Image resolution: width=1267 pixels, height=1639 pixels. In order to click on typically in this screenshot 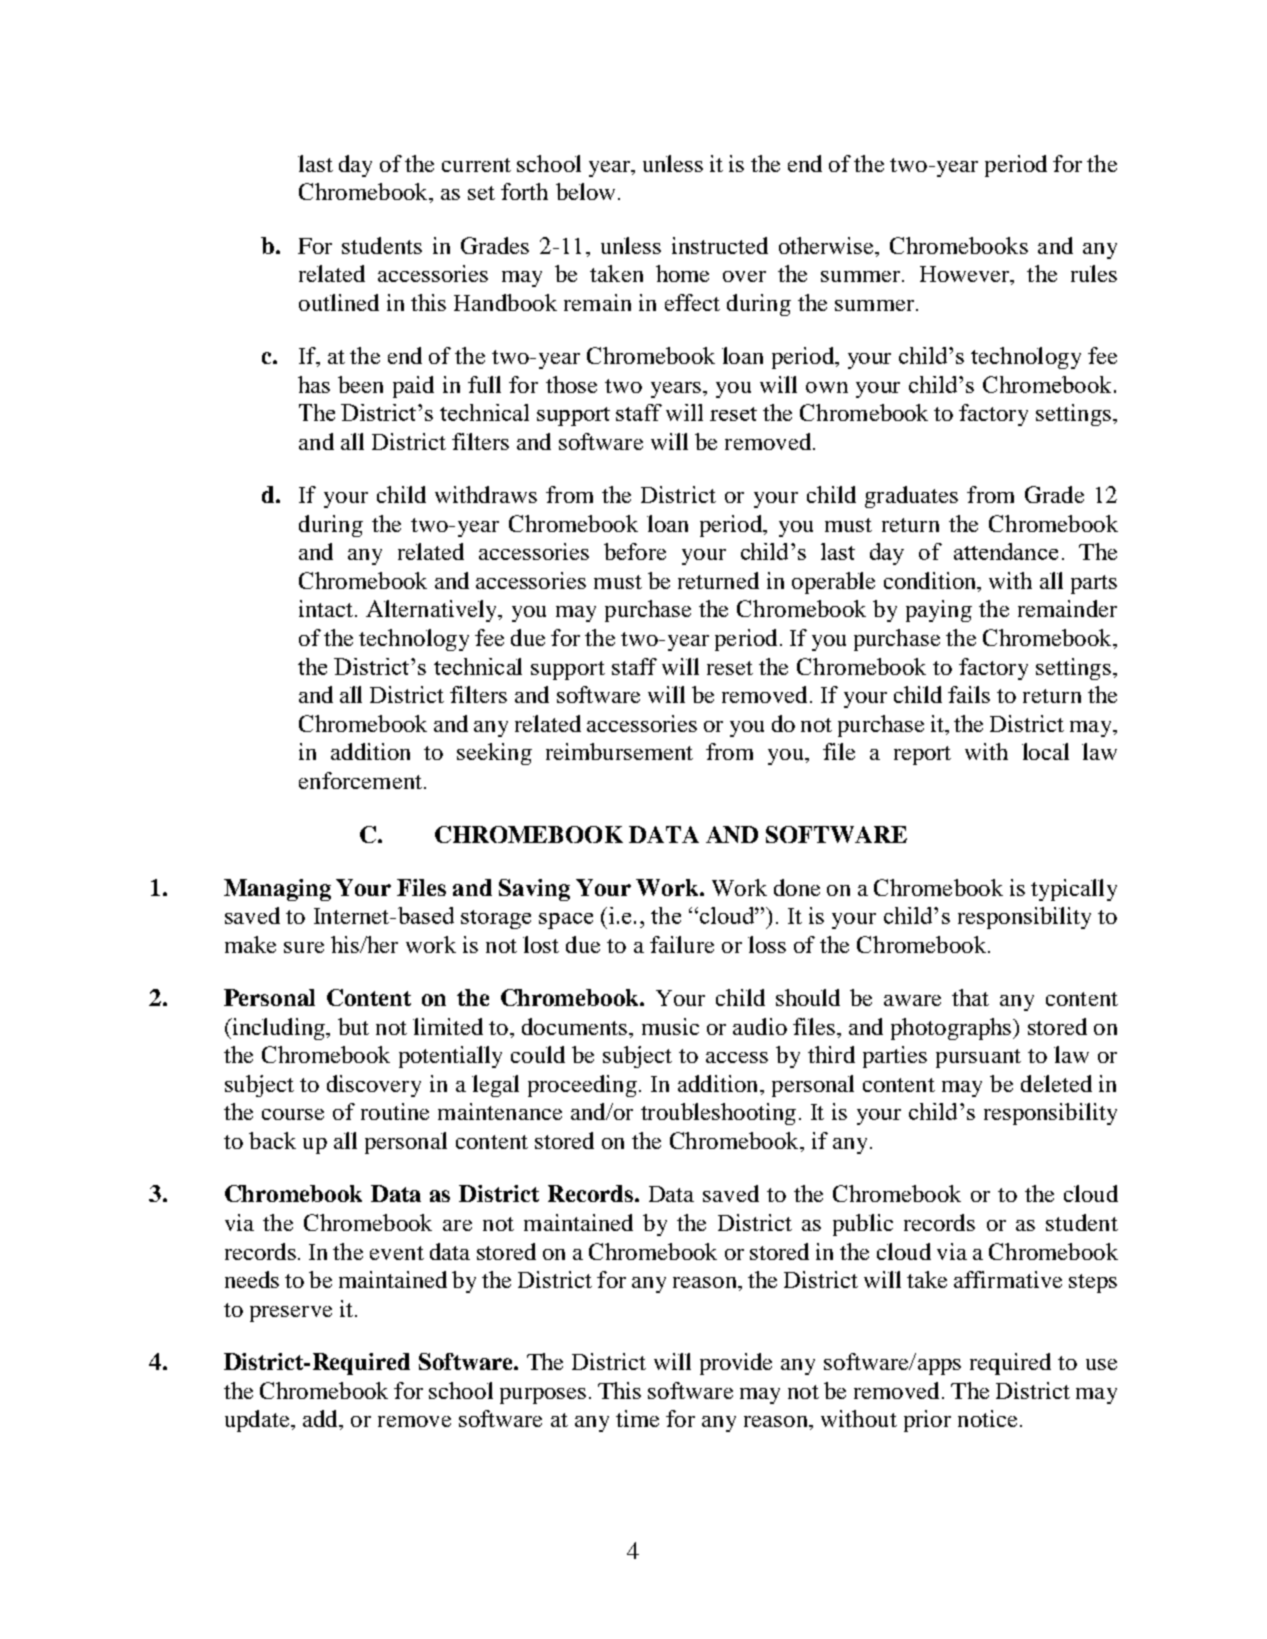, I will do `click(1074, 890)`.
